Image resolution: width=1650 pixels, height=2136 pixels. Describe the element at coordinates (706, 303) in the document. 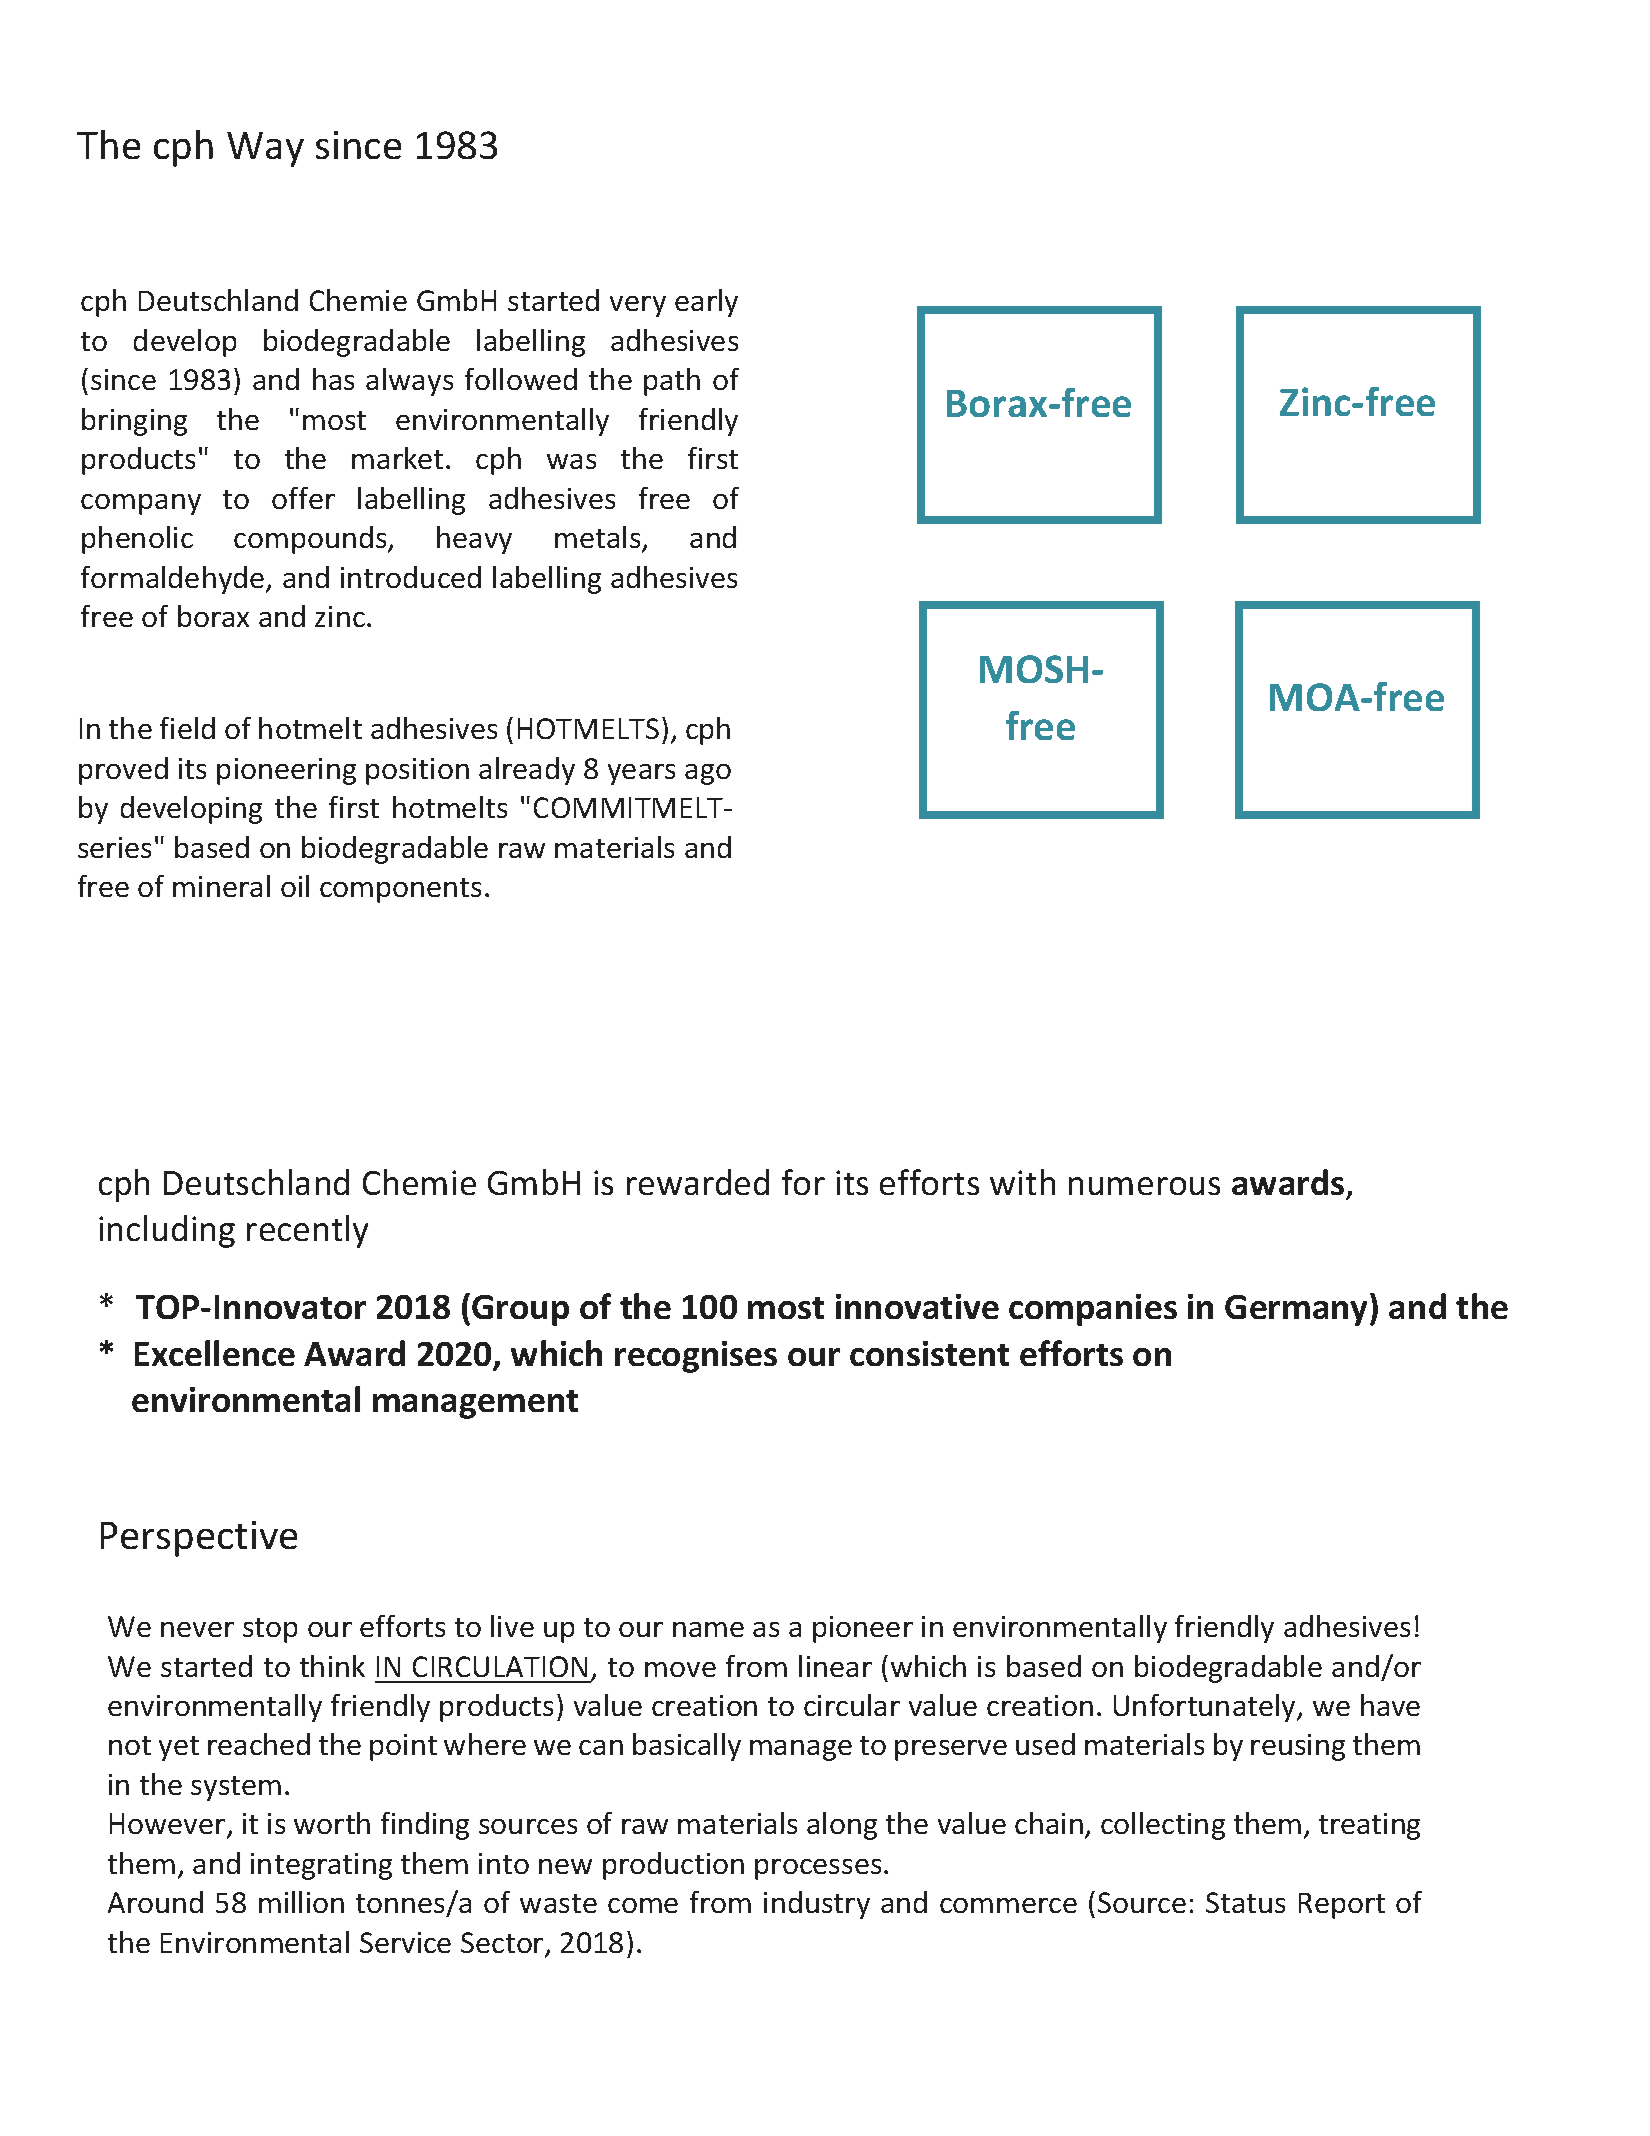

I see `early` at that location.
